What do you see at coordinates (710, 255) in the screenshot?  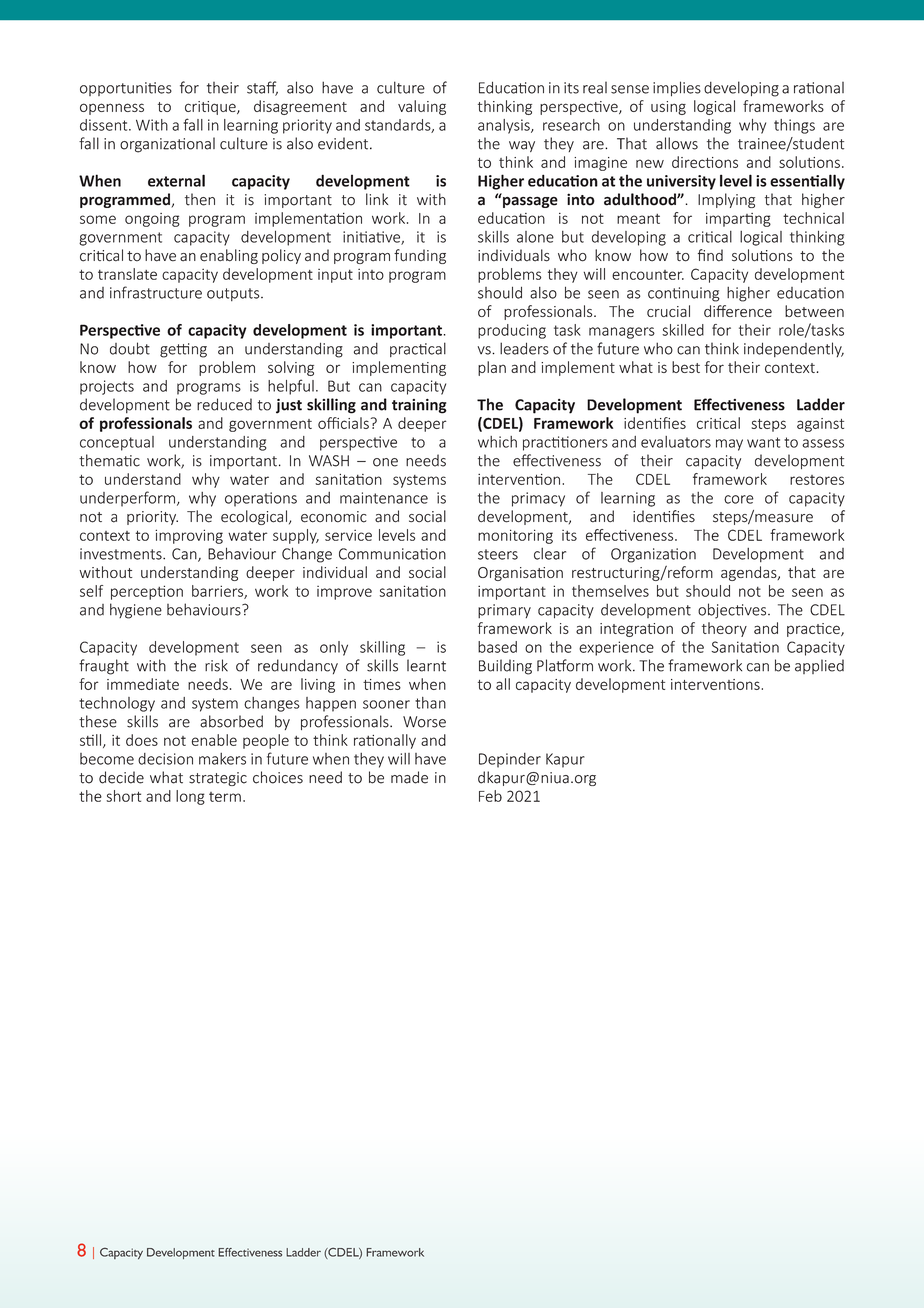 I see `find` at bounding box center [710, 255].
